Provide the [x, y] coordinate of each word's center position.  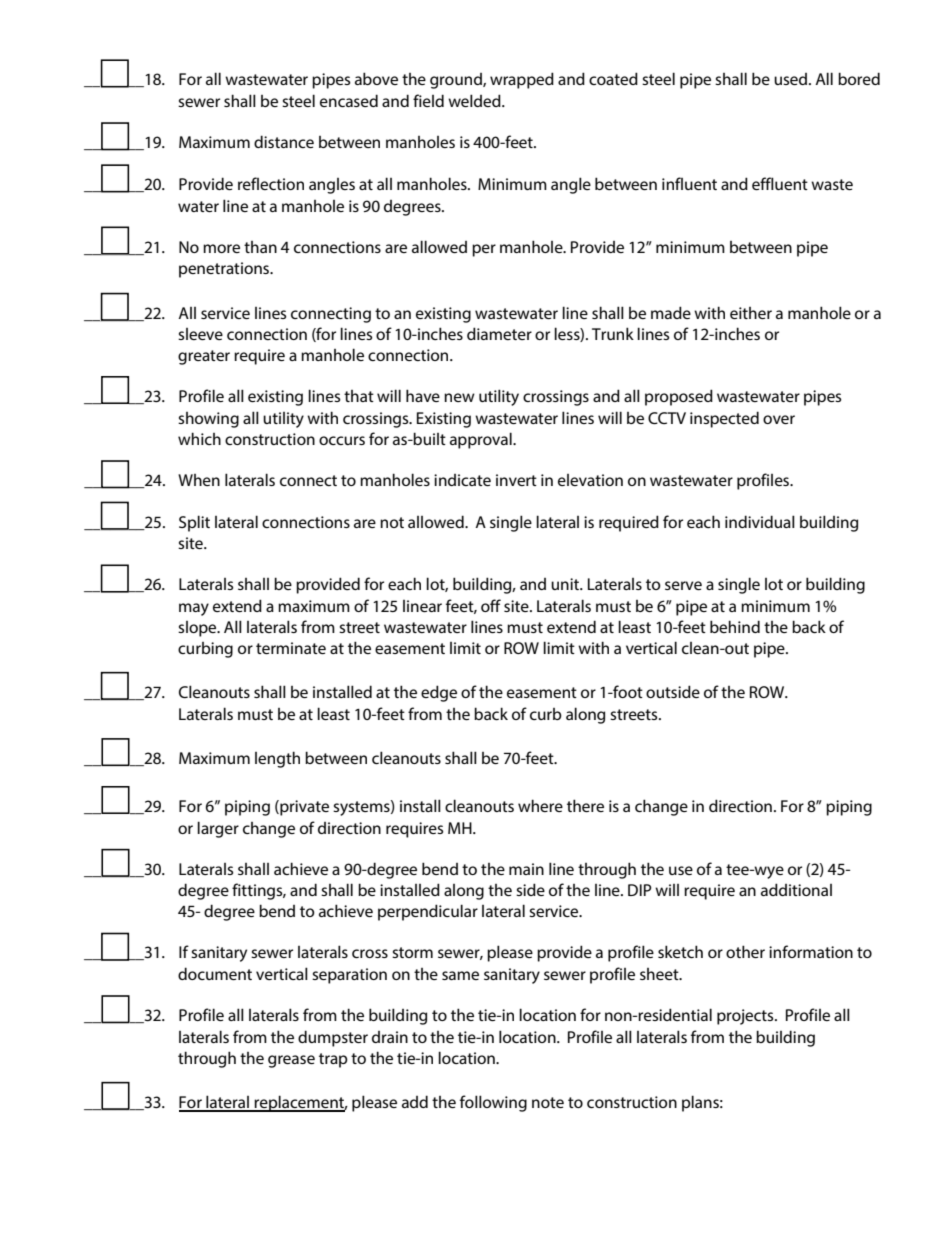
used [792, 79]
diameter [499, 333]
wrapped [522, 80]
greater [204, 357]
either [751, 313]
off [491, 605]
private [303, 808]
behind [735, 626]
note [548, 1102]
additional [796, 889]
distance [284, 141]
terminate [291, 648]
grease [291, 1061]
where [540, 805]
